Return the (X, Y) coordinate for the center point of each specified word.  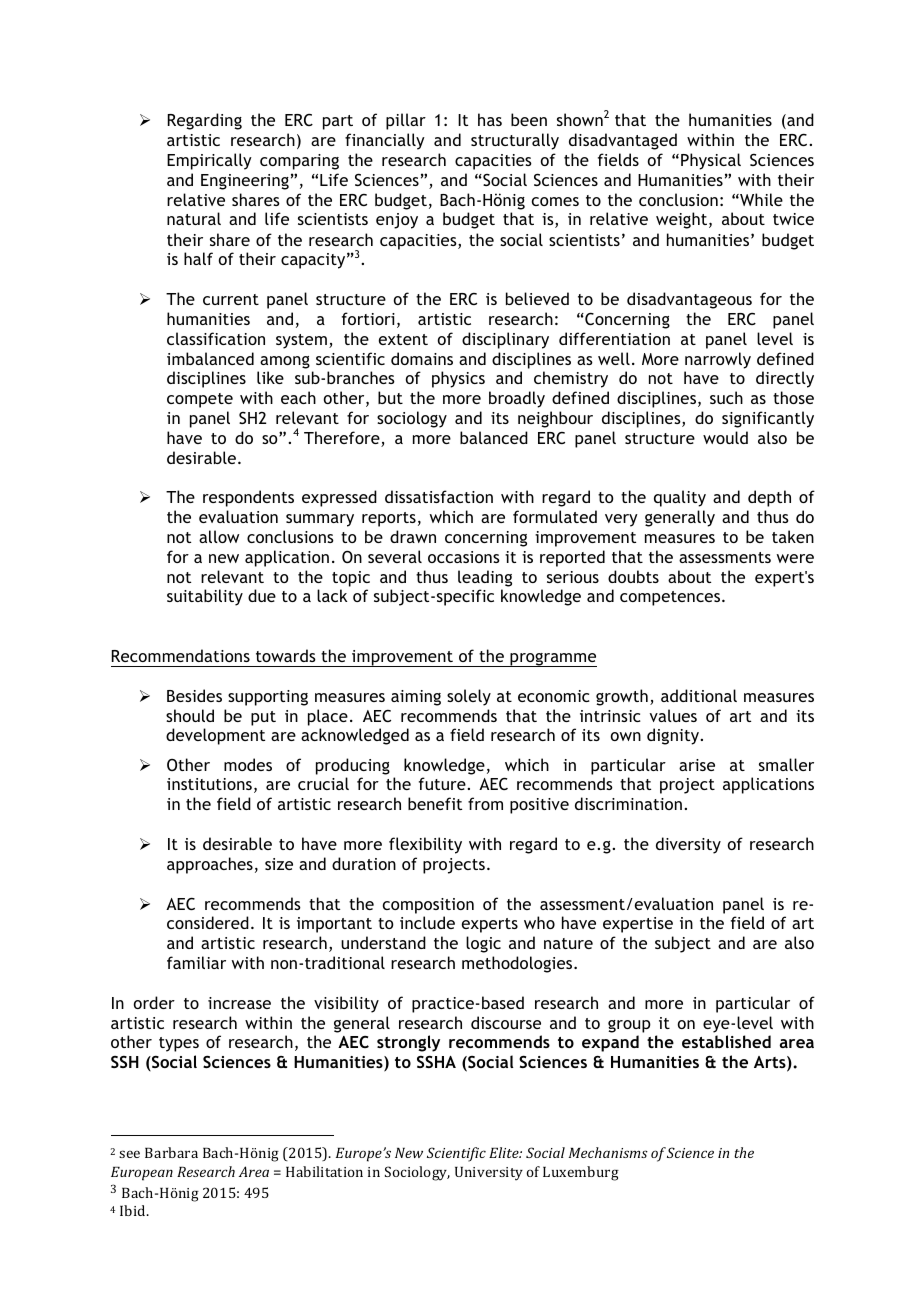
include (427, 922)
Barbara (171, 1152)
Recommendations (181, 655)
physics (458, 379)
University (489, 1174)
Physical (711, 161)
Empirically (209, 161)
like (270, 377)
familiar (196, 962)
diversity (688, 845)
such (726, 397)
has (490, 119)
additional (699, 695)
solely (469, 697)
